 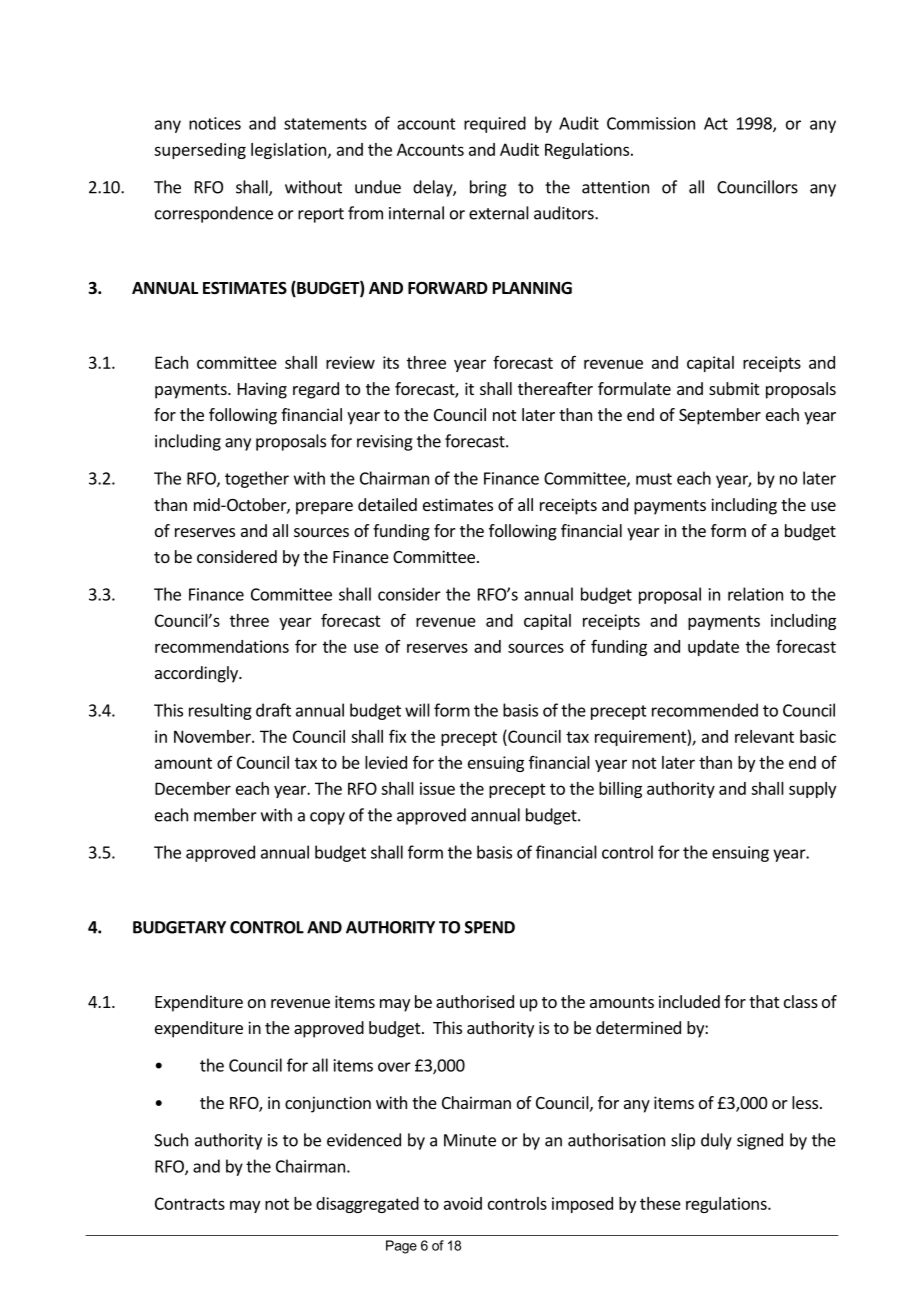 I want to click on Contracts, so click(x=190, y=1203).
